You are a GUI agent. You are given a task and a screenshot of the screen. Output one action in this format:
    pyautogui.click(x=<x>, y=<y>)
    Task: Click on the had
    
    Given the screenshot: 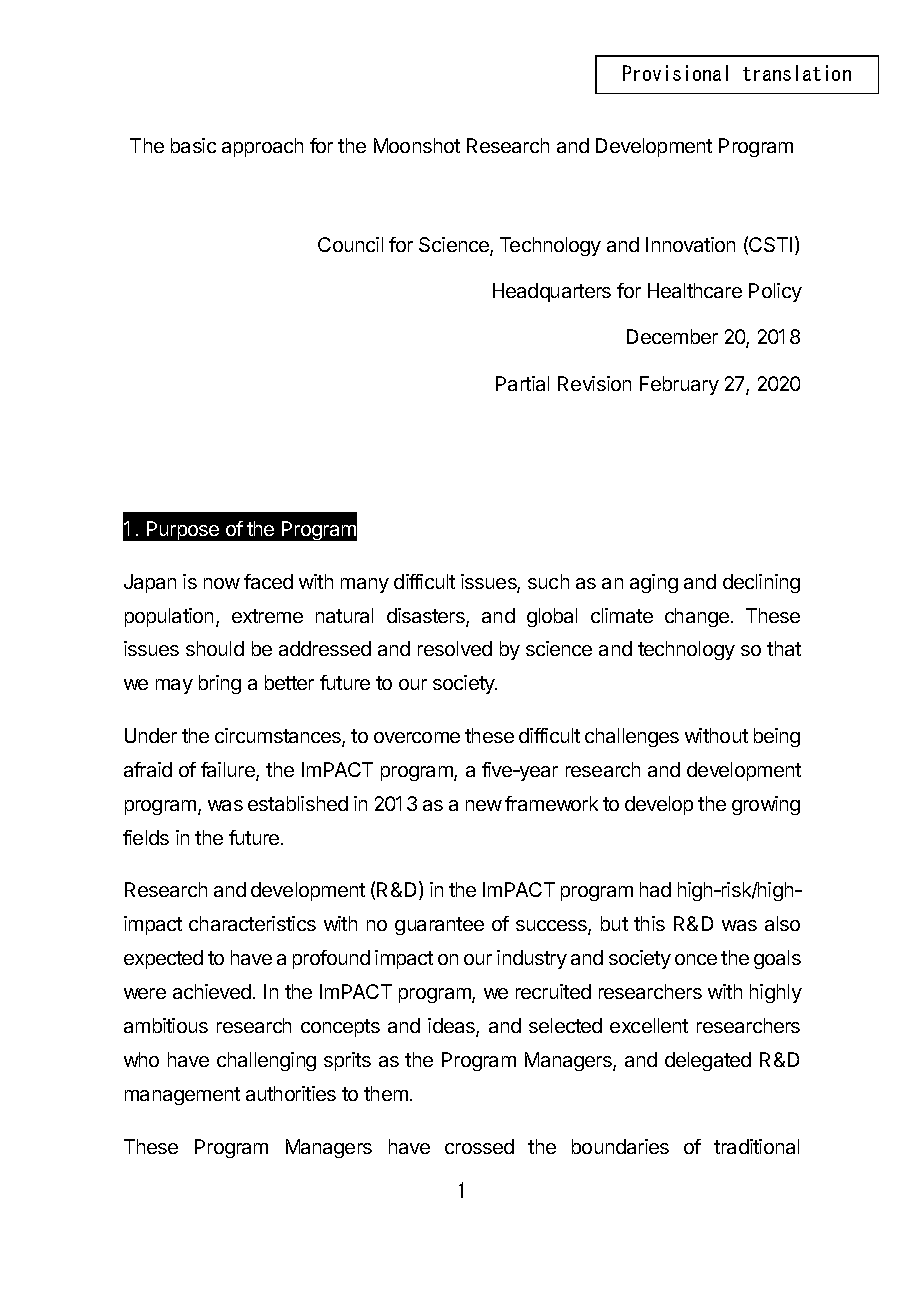 What is the action you would take?
    pyautogui.click(x=655, y=889)
